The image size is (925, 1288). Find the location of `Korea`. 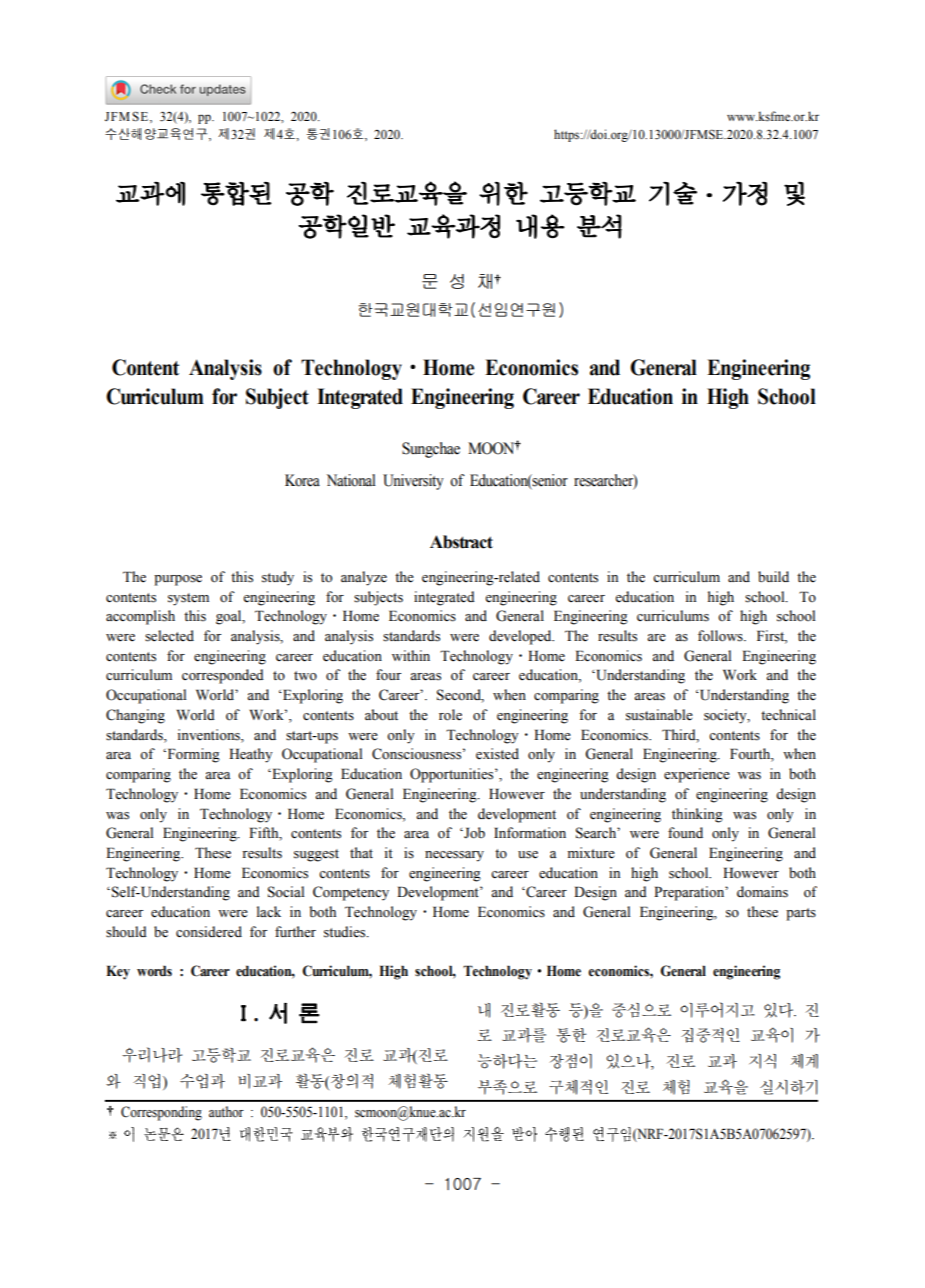

Korea is located at coordinates (302, 480).
